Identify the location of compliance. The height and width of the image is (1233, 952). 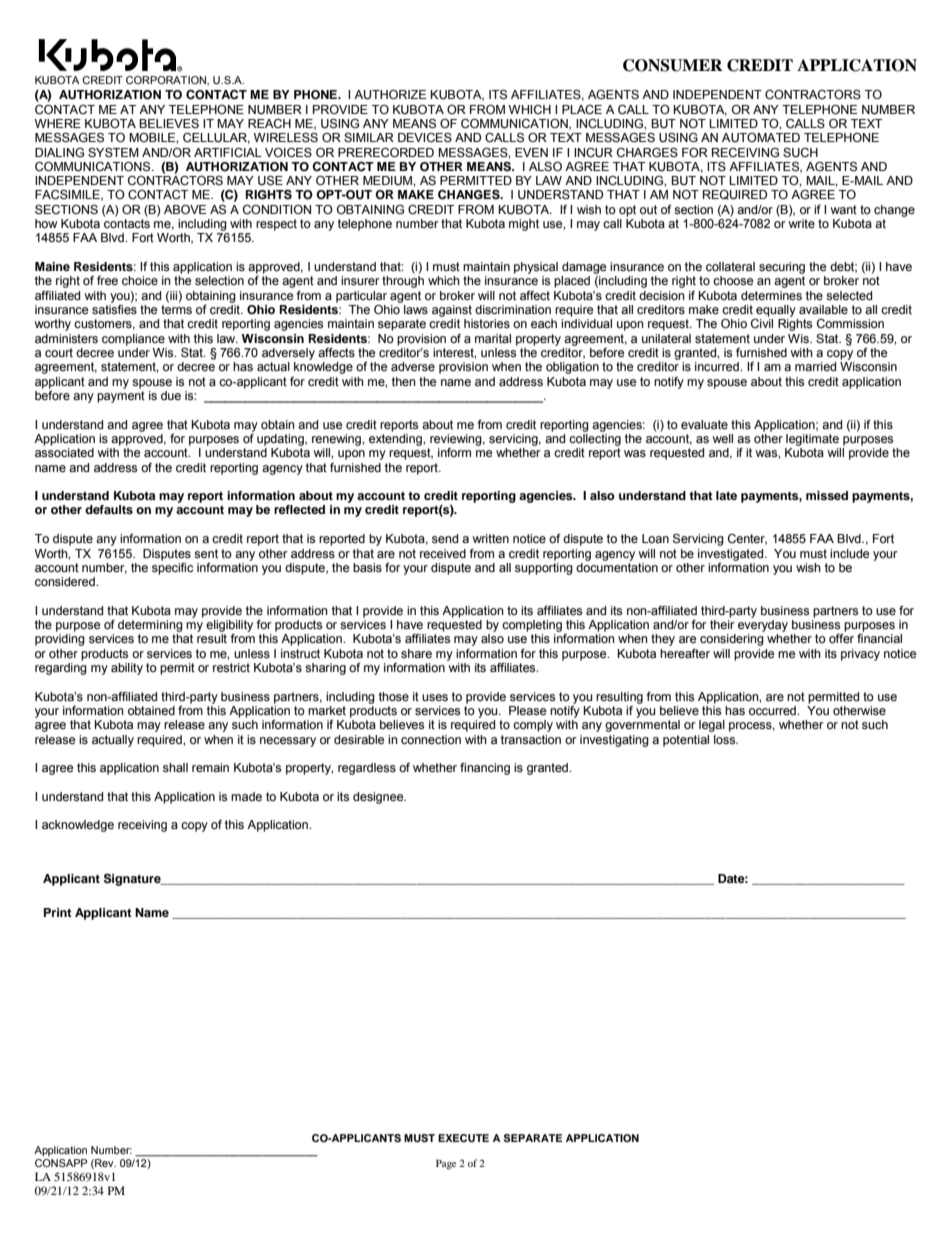
(133, 340).
